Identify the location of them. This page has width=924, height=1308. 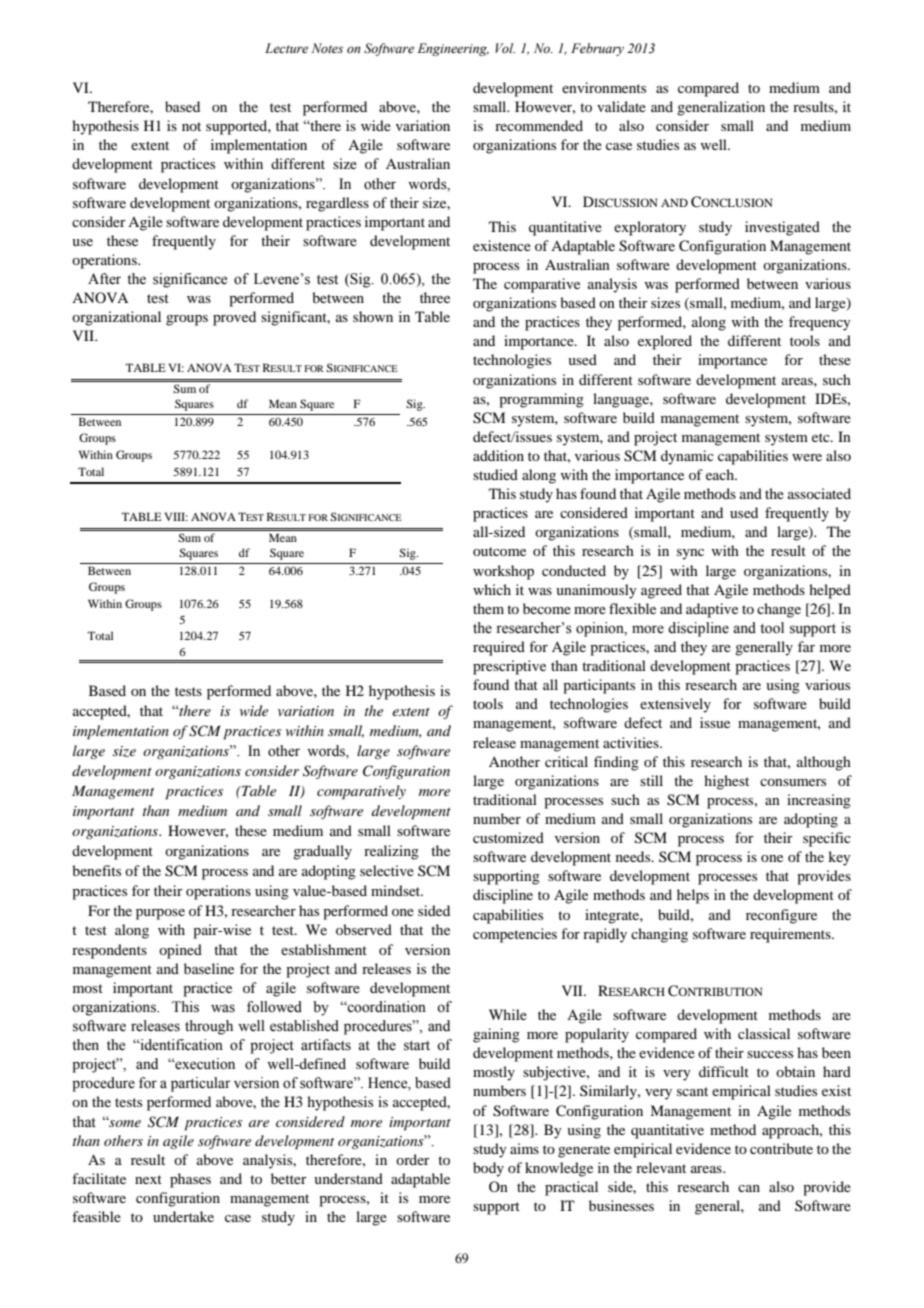
(488, 608).
